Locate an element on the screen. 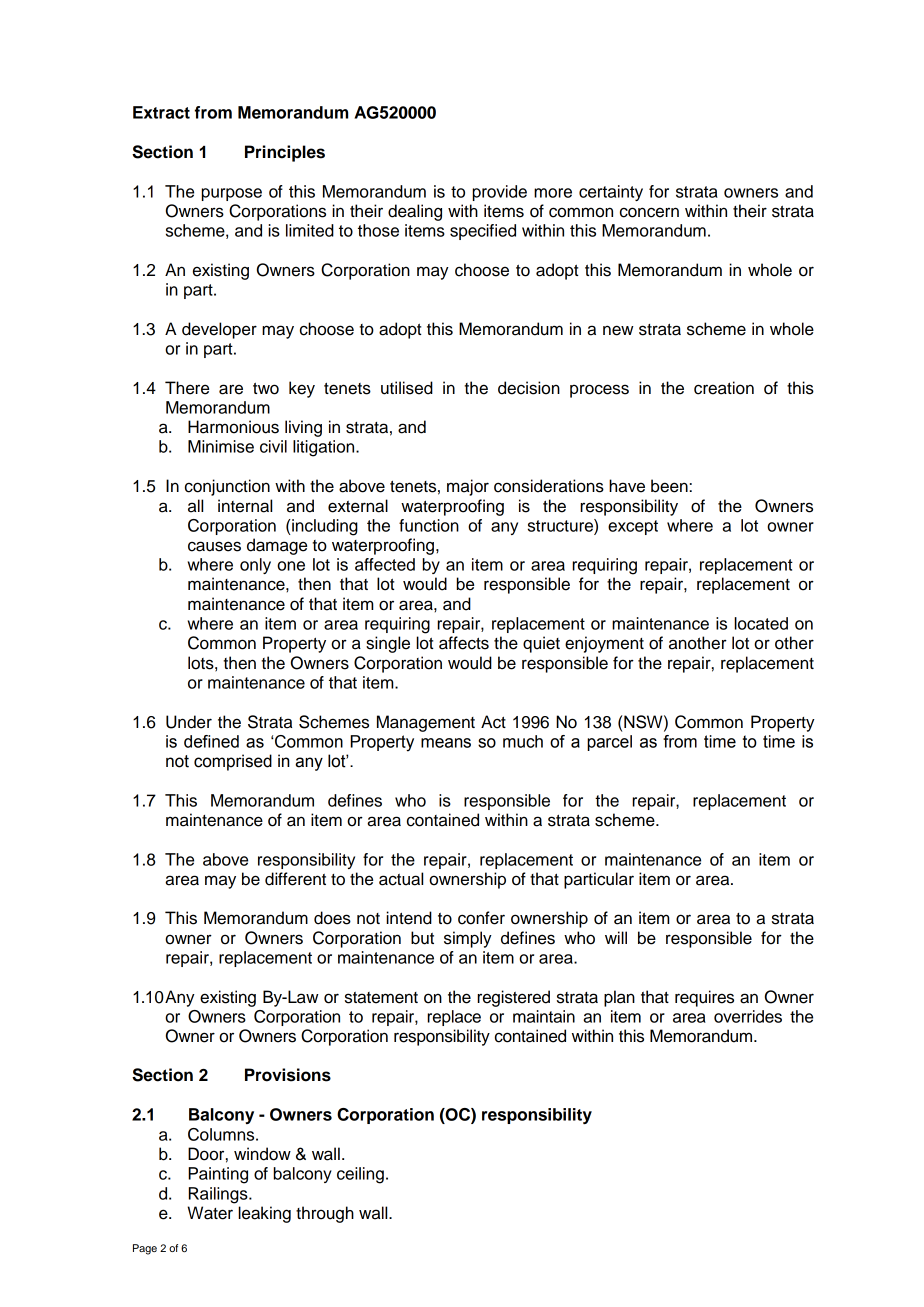 The width and height of the screenshot is (924, 1307). Railings is located at coordinates (219, 1195).
